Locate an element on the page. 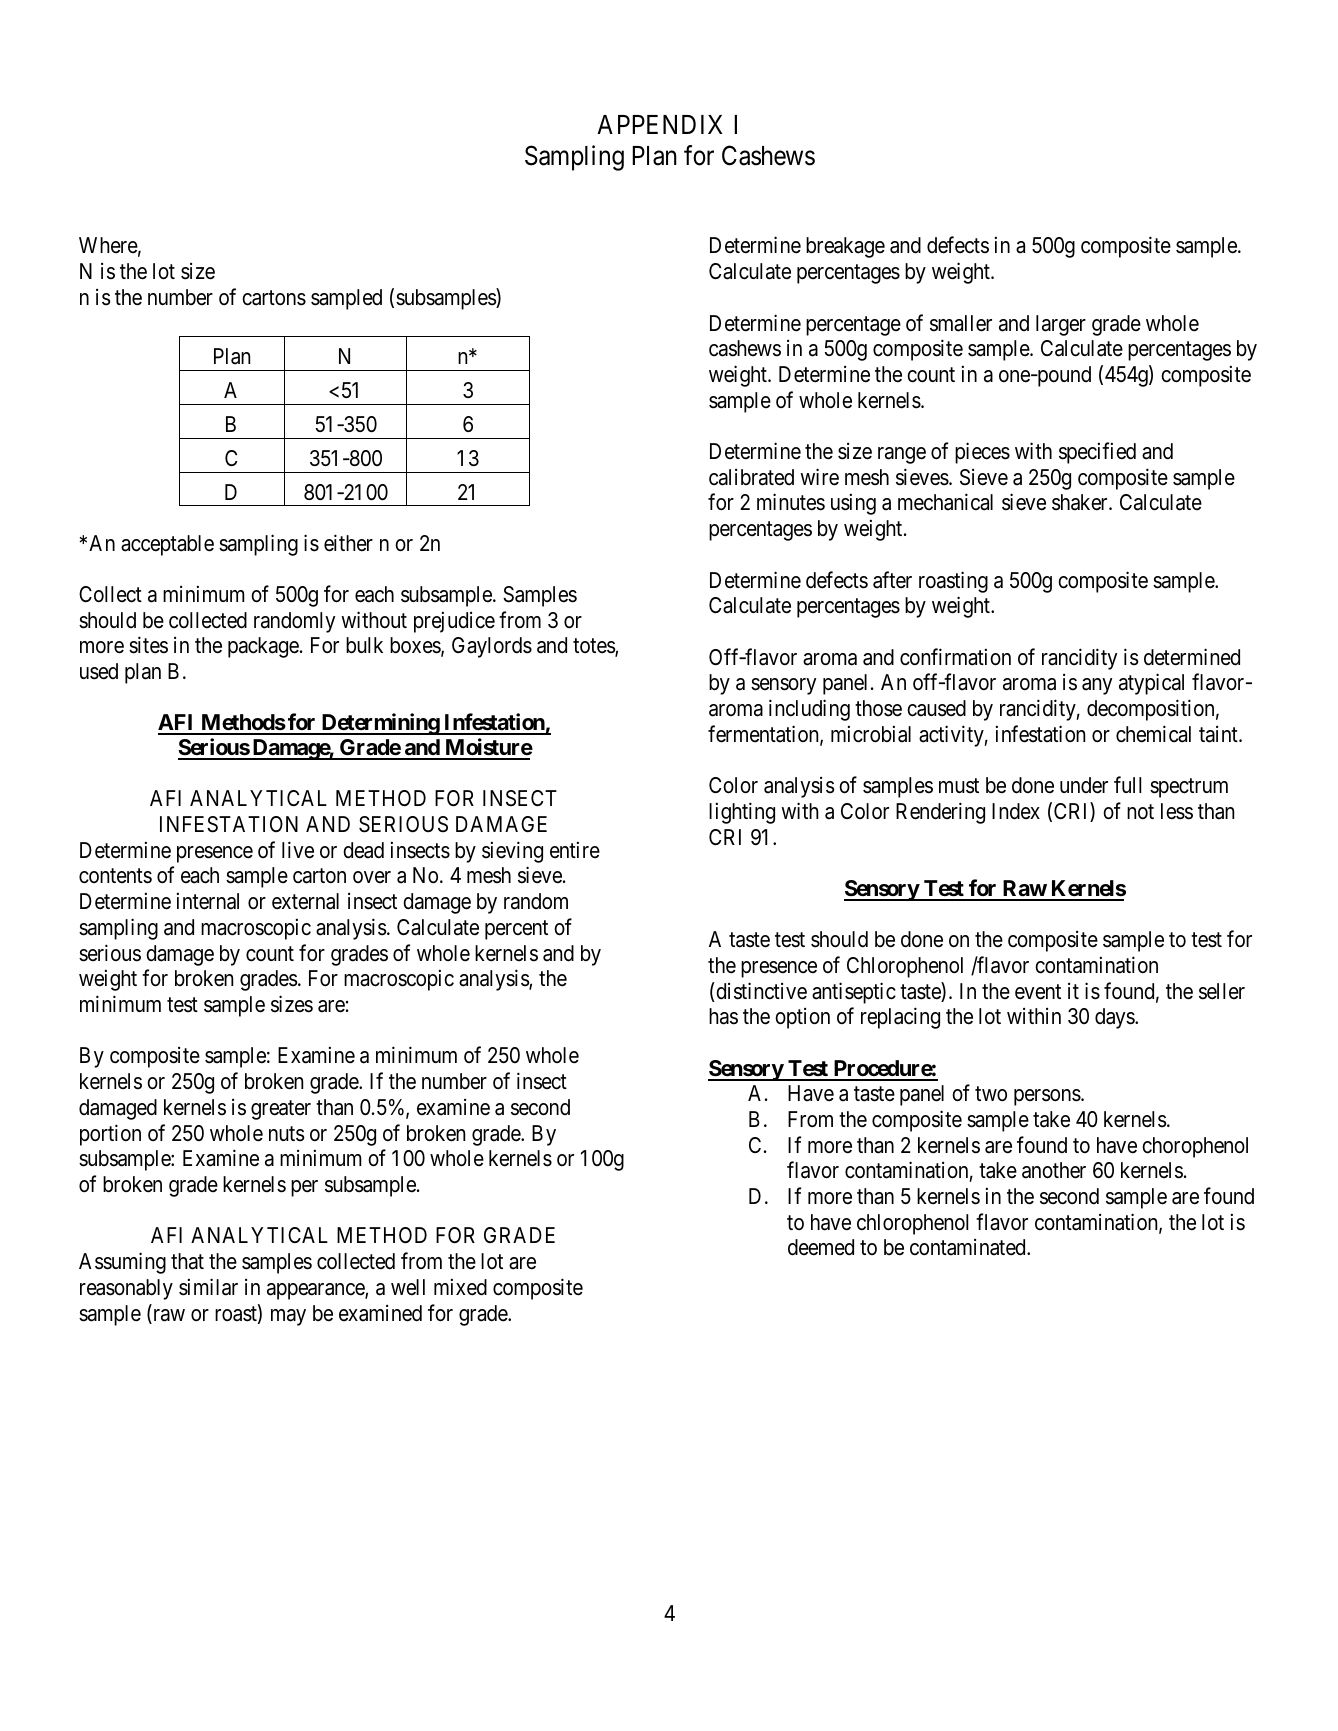  breakage is located at coordinates (845, 247).
